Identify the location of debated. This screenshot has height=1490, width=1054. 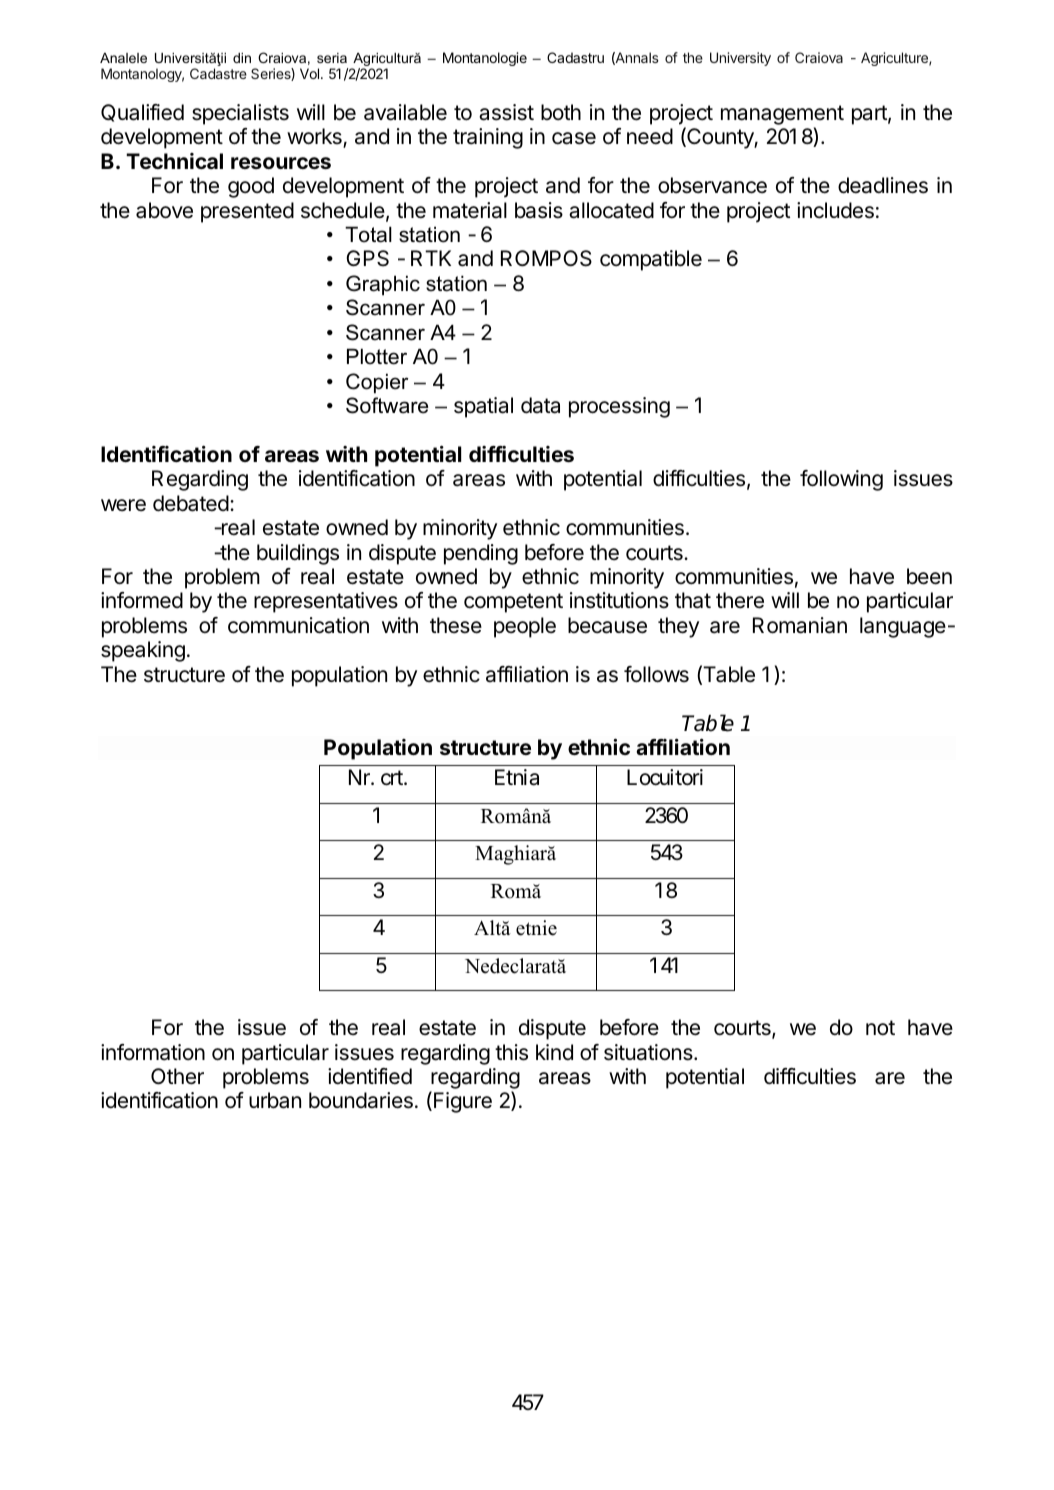
(191, 503).
